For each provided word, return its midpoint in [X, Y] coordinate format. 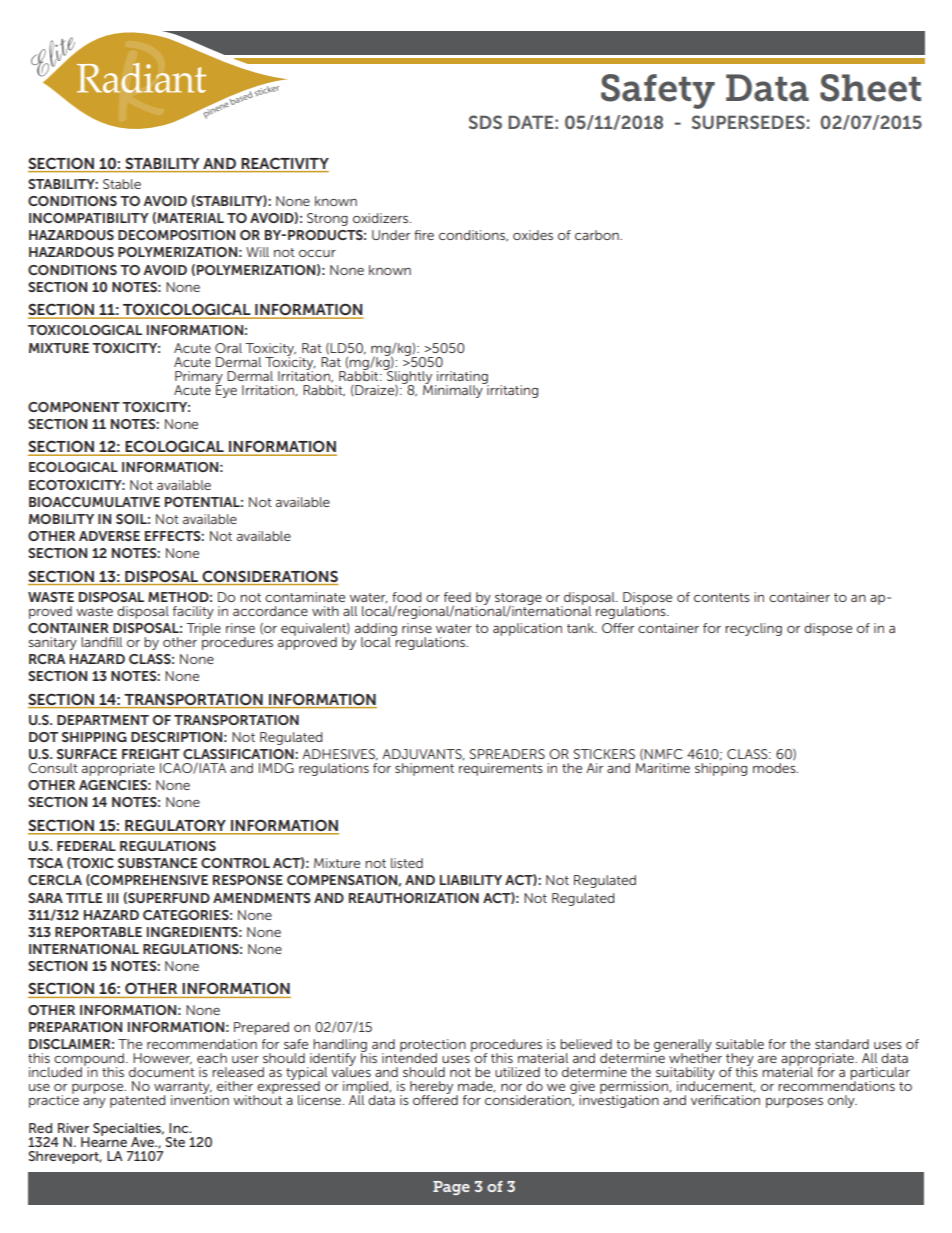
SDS [485, 122]
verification [725, 1100]
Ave [143, 1142]
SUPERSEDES [748, 122]
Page [451, 1188]
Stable [122, 184]
